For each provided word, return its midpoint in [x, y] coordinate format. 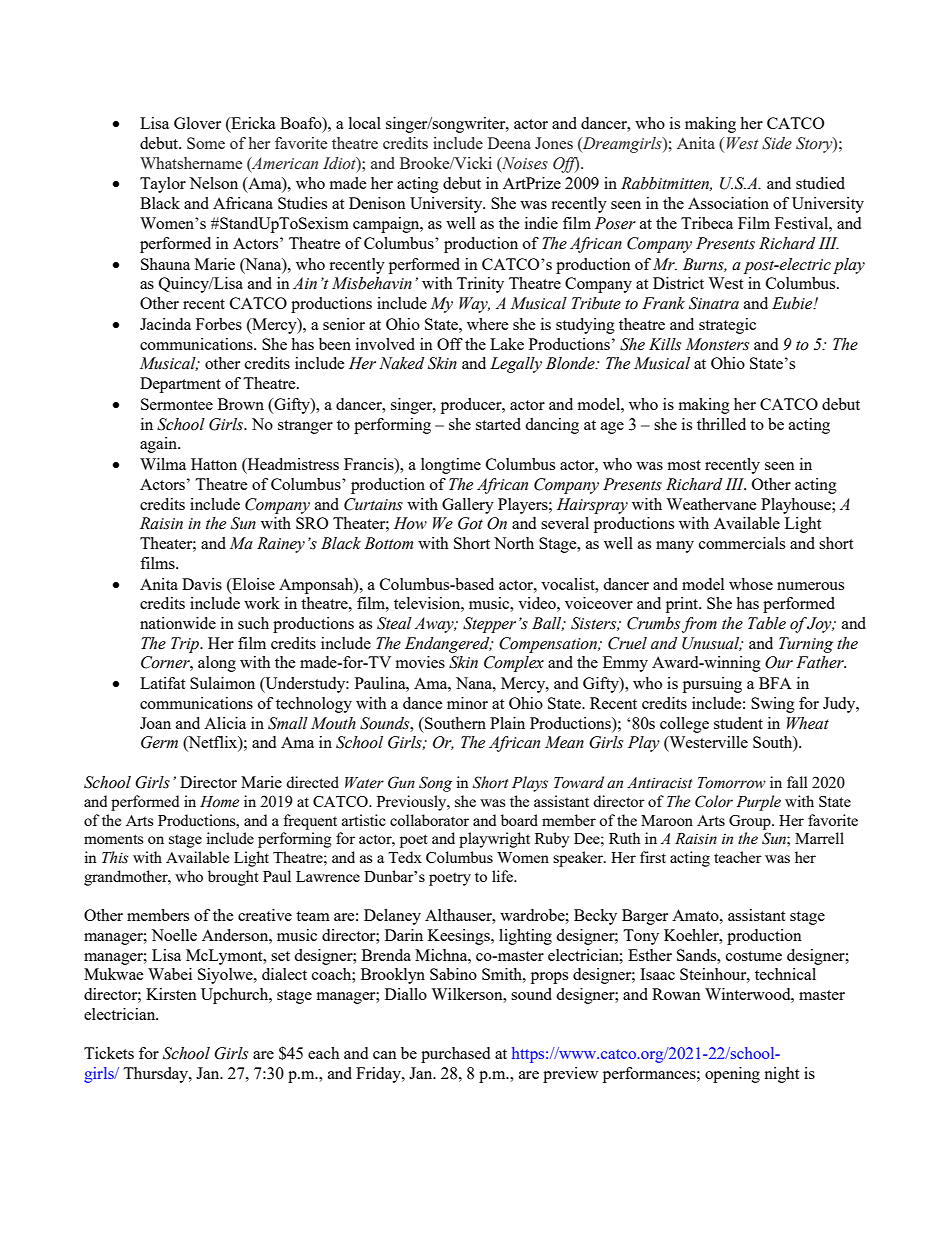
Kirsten [171, 994]
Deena [509, 143]
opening [732, 1075]
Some [206, 143]
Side [777, 143]
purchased [455, 1055]
